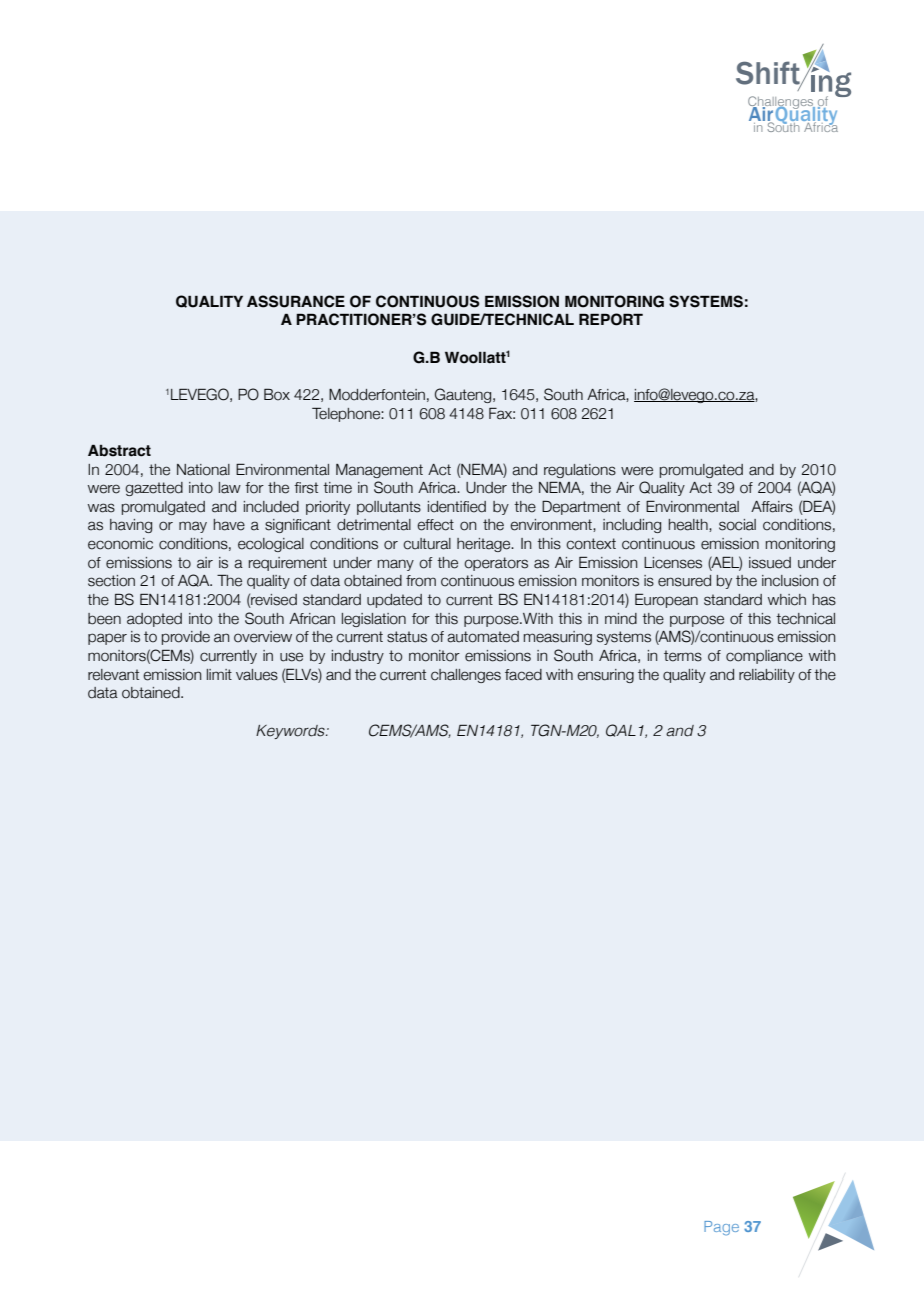 This image has height=1308, width=924. What do you see at coordinates (611, 319) in the image?
I see `REPORT` at bounding box center [611, 319].
